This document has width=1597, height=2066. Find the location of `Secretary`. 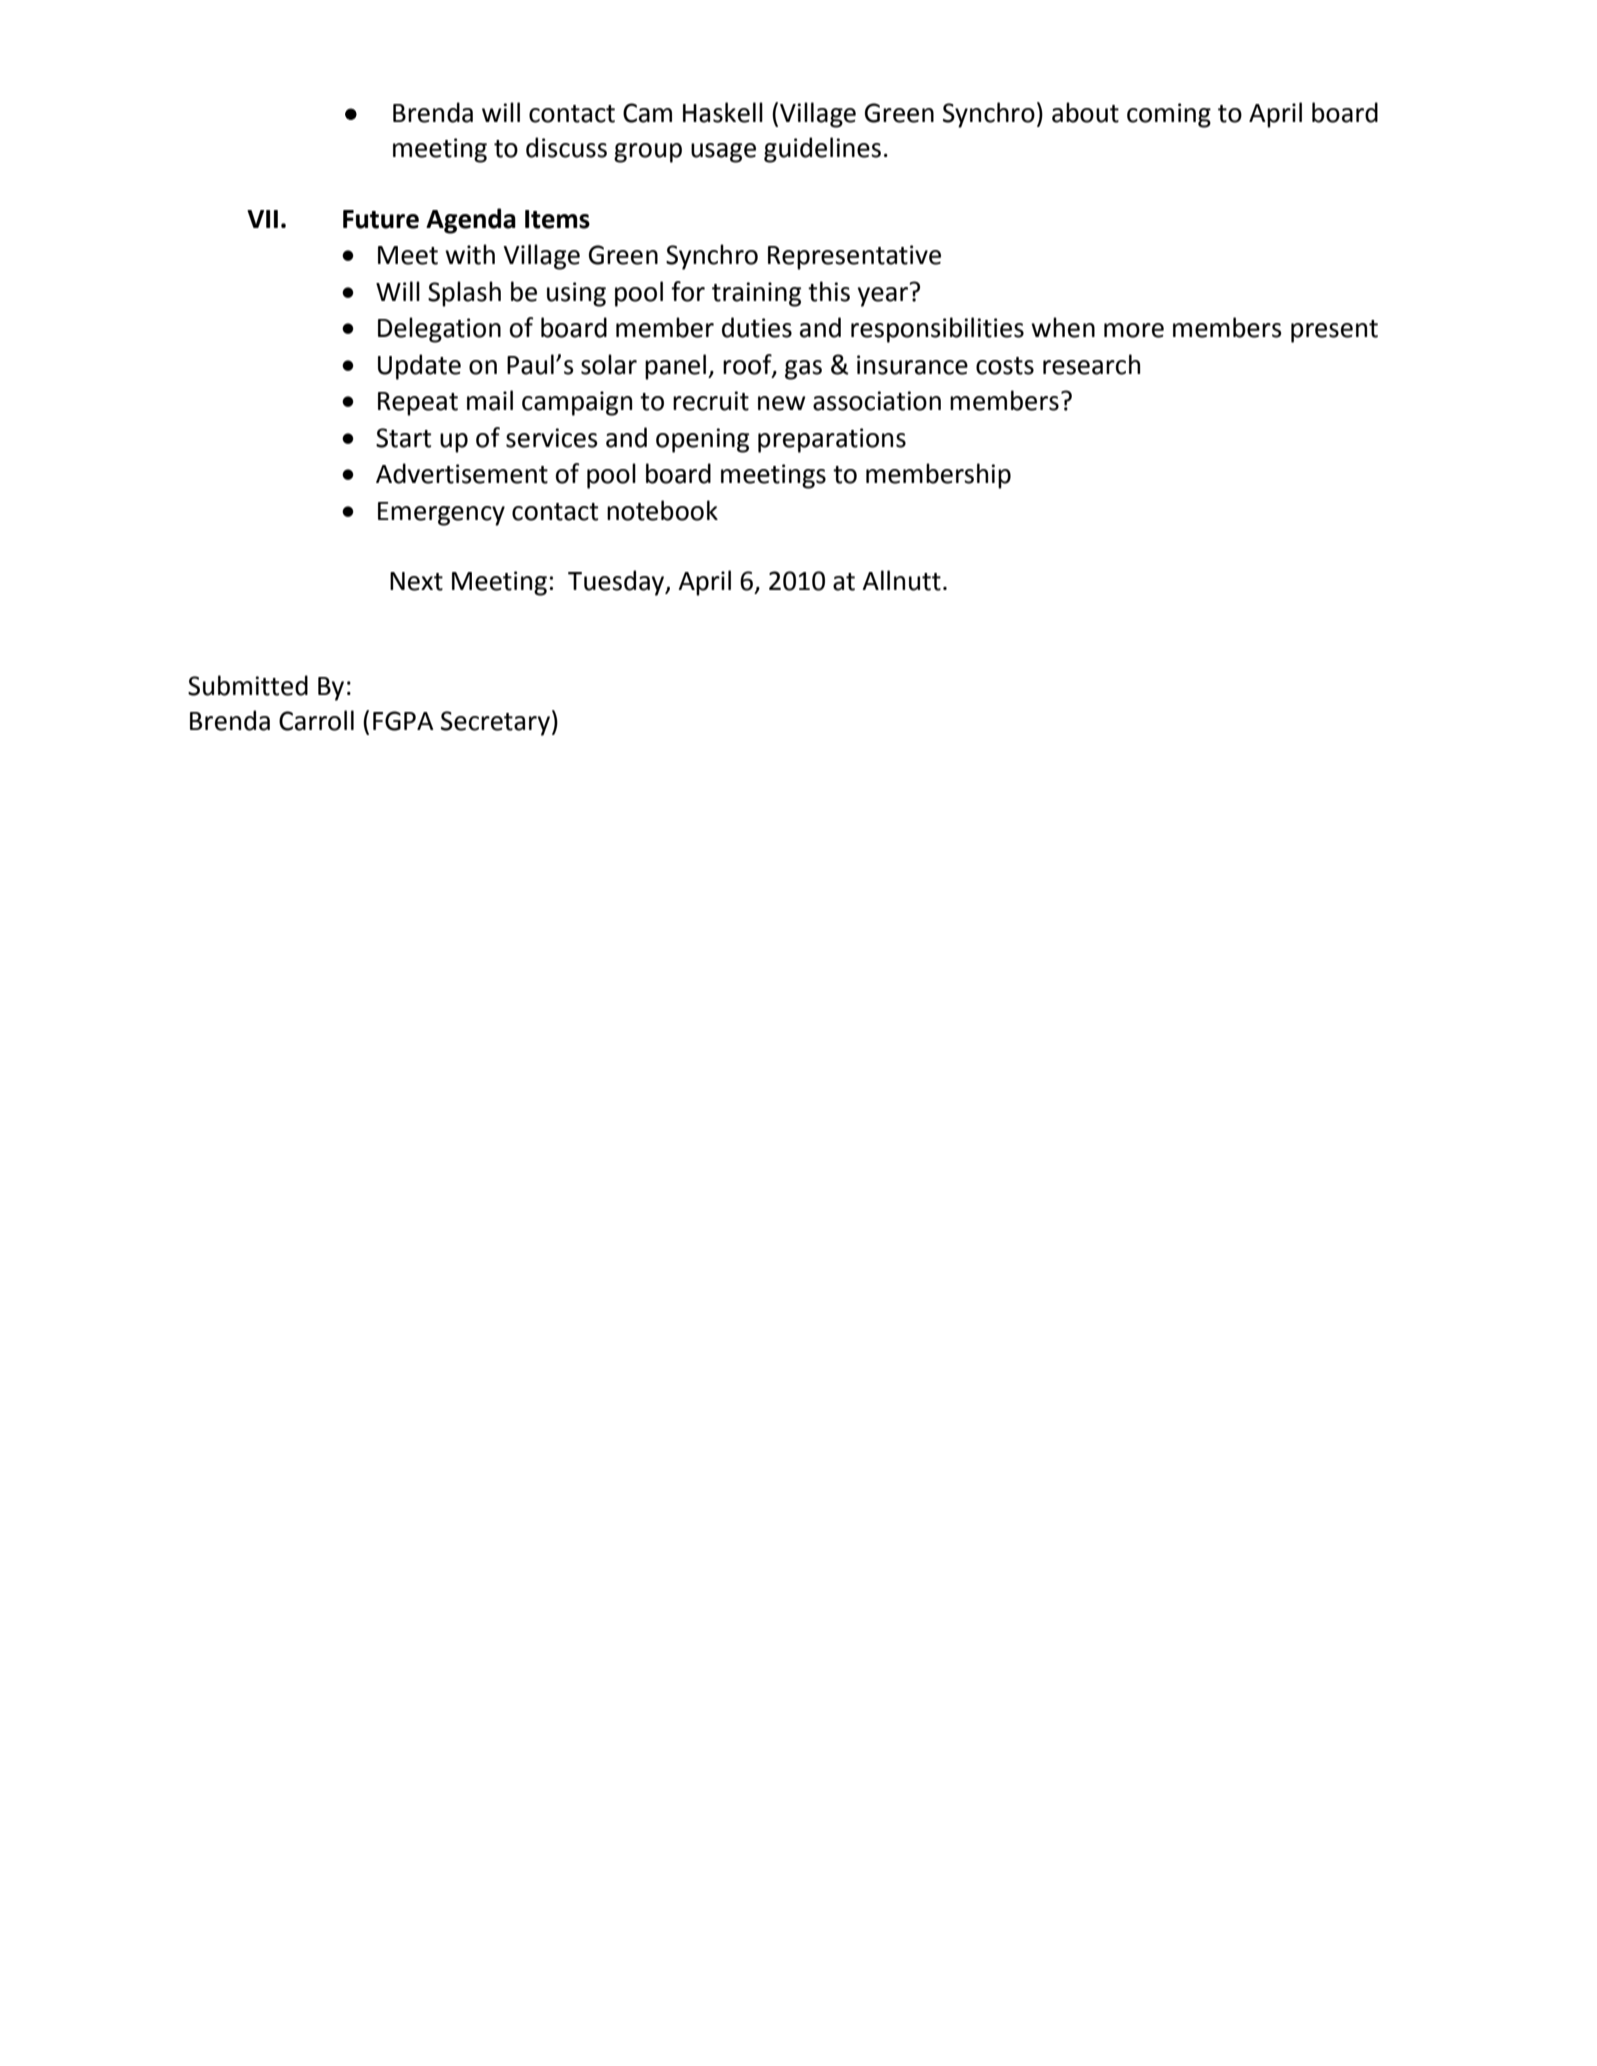

Secretary is located at coordinates (495, 723).
